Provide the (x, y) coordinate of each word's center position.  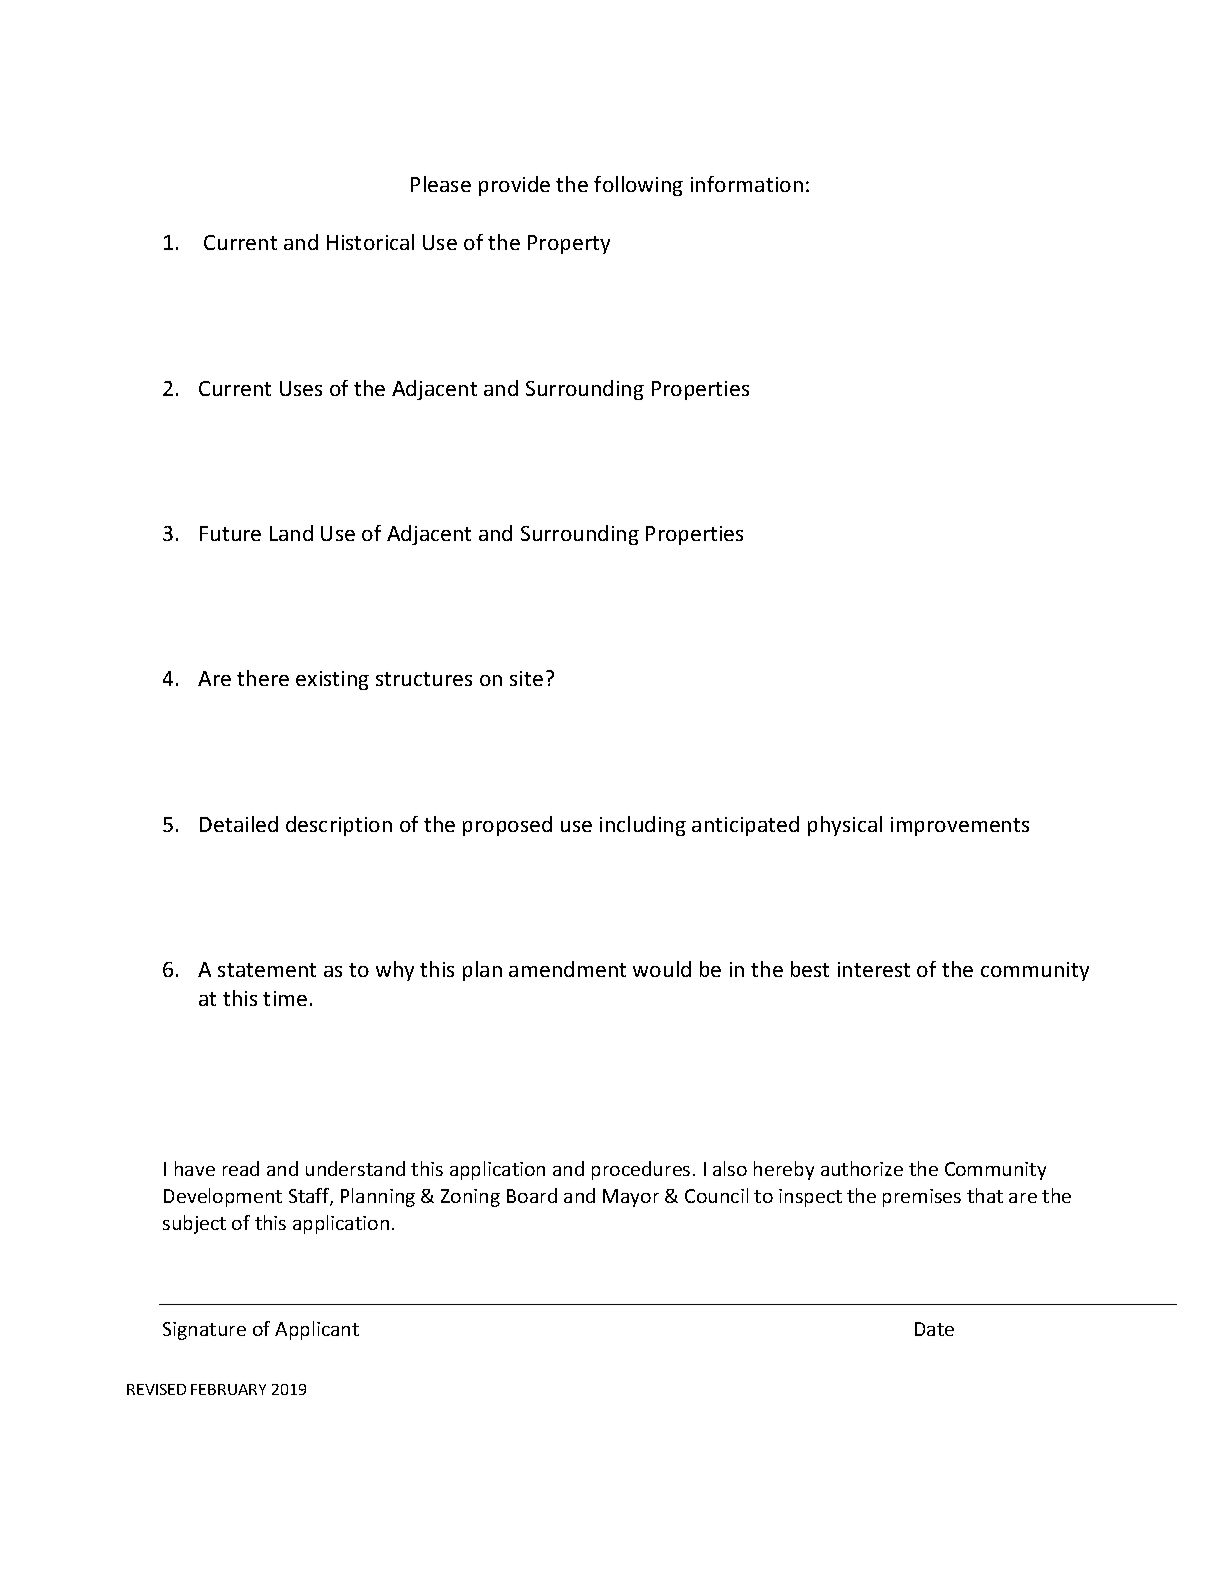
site (526, 678)
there (263, 678)
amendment (567, 969)
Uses (301, 388)
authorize (862, 1168)
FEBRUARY (228, 1389)
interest (874, 969)
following (638, 186)
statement (267, 970)
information (747, 184)
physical (845, 826)
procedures (641, 1170)
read (241, 1168)
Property (569, 244)
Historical (370, 242)
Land (291, 533)
